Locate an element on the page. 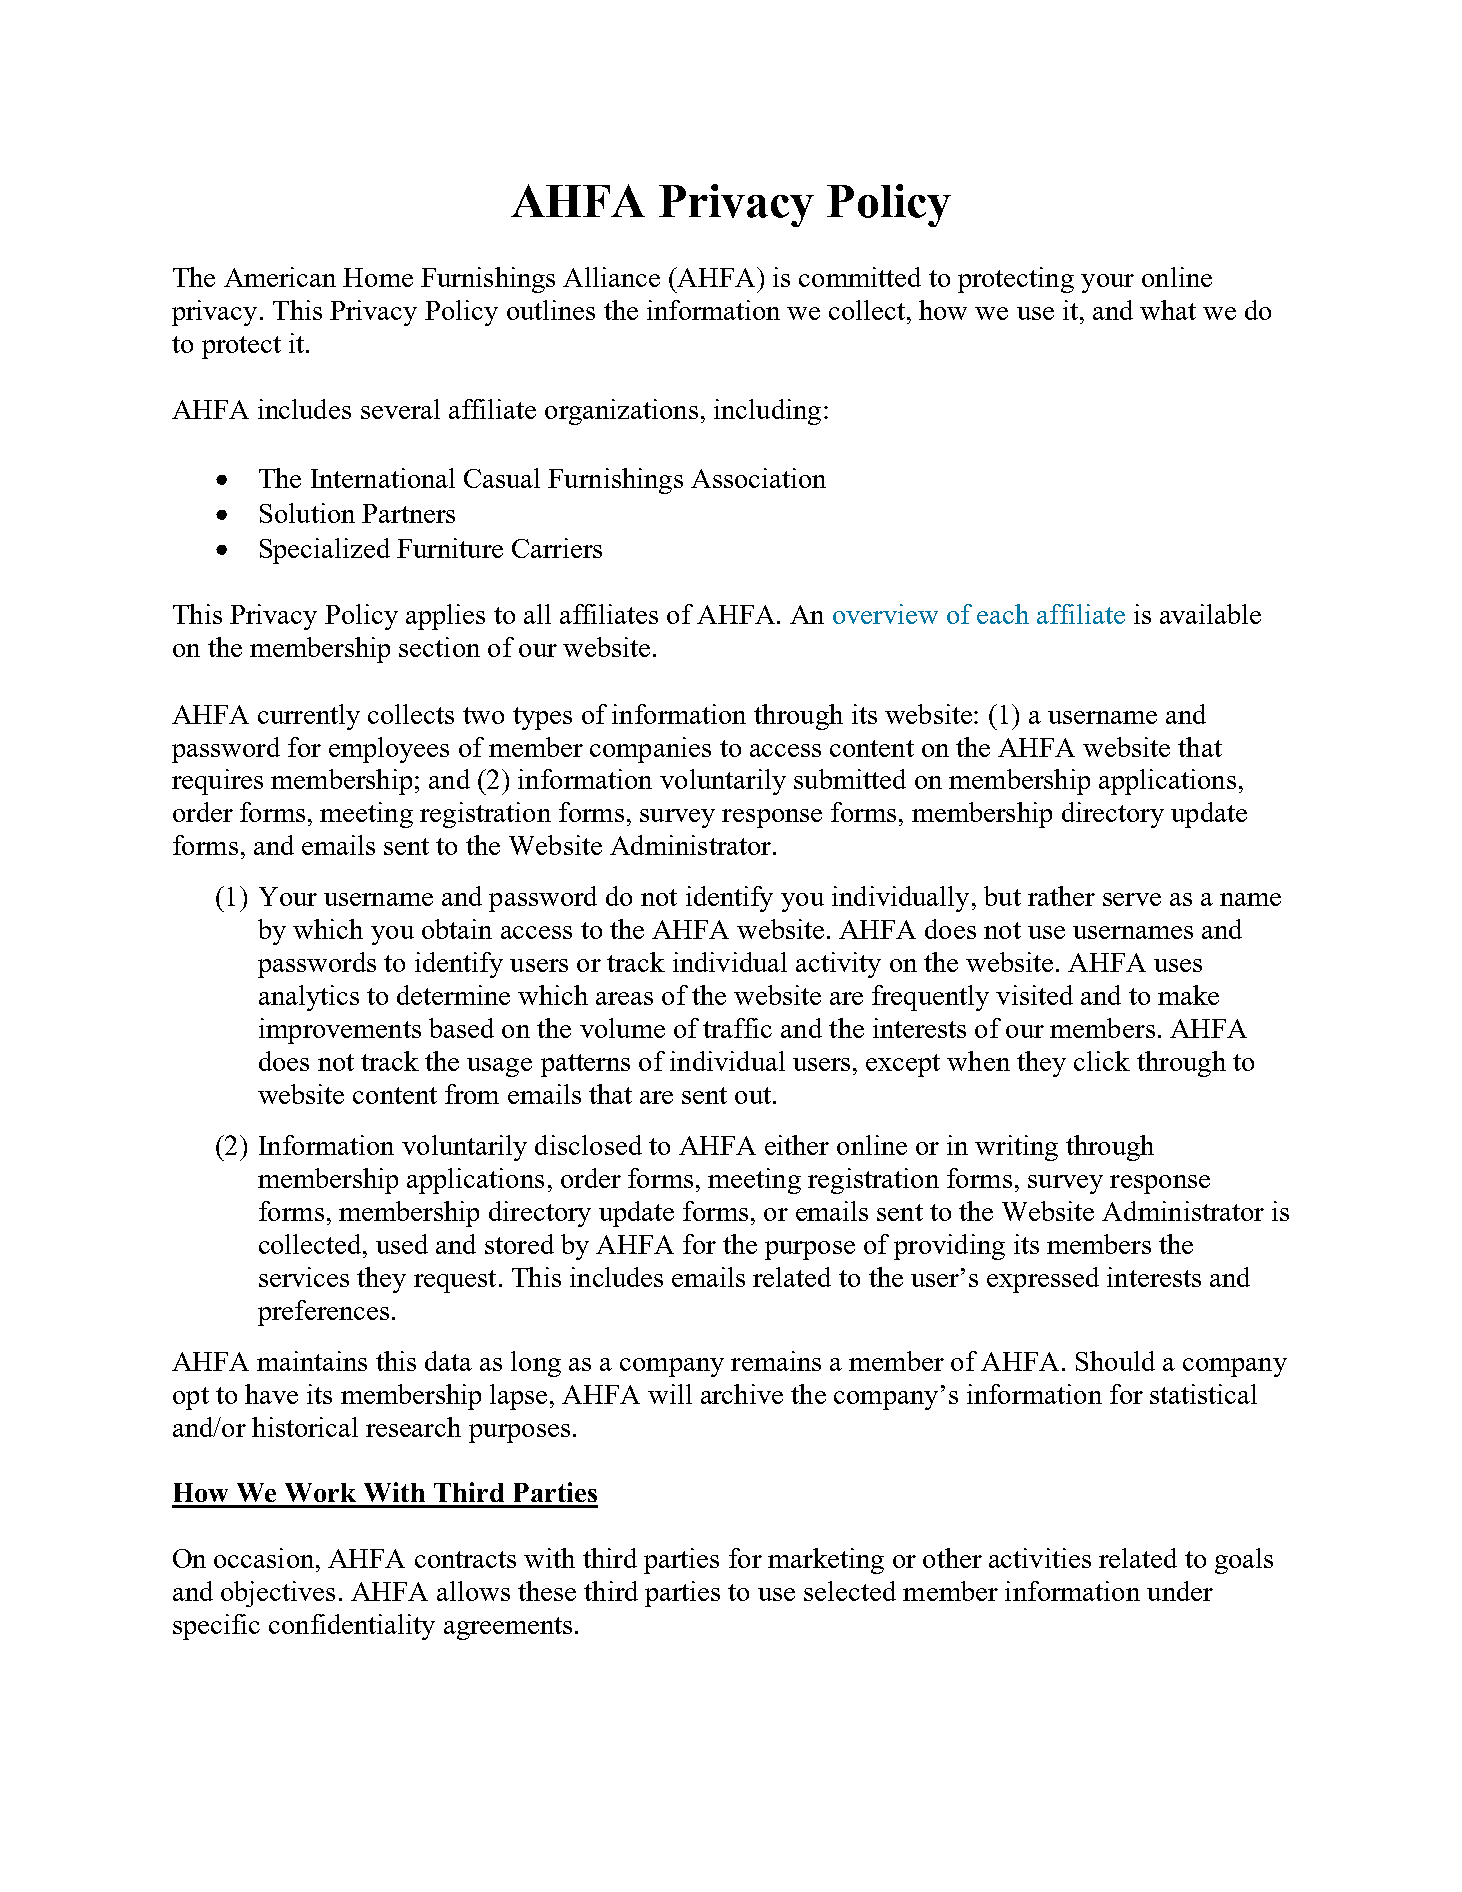  uses is located at coordinates (1178, 965).
